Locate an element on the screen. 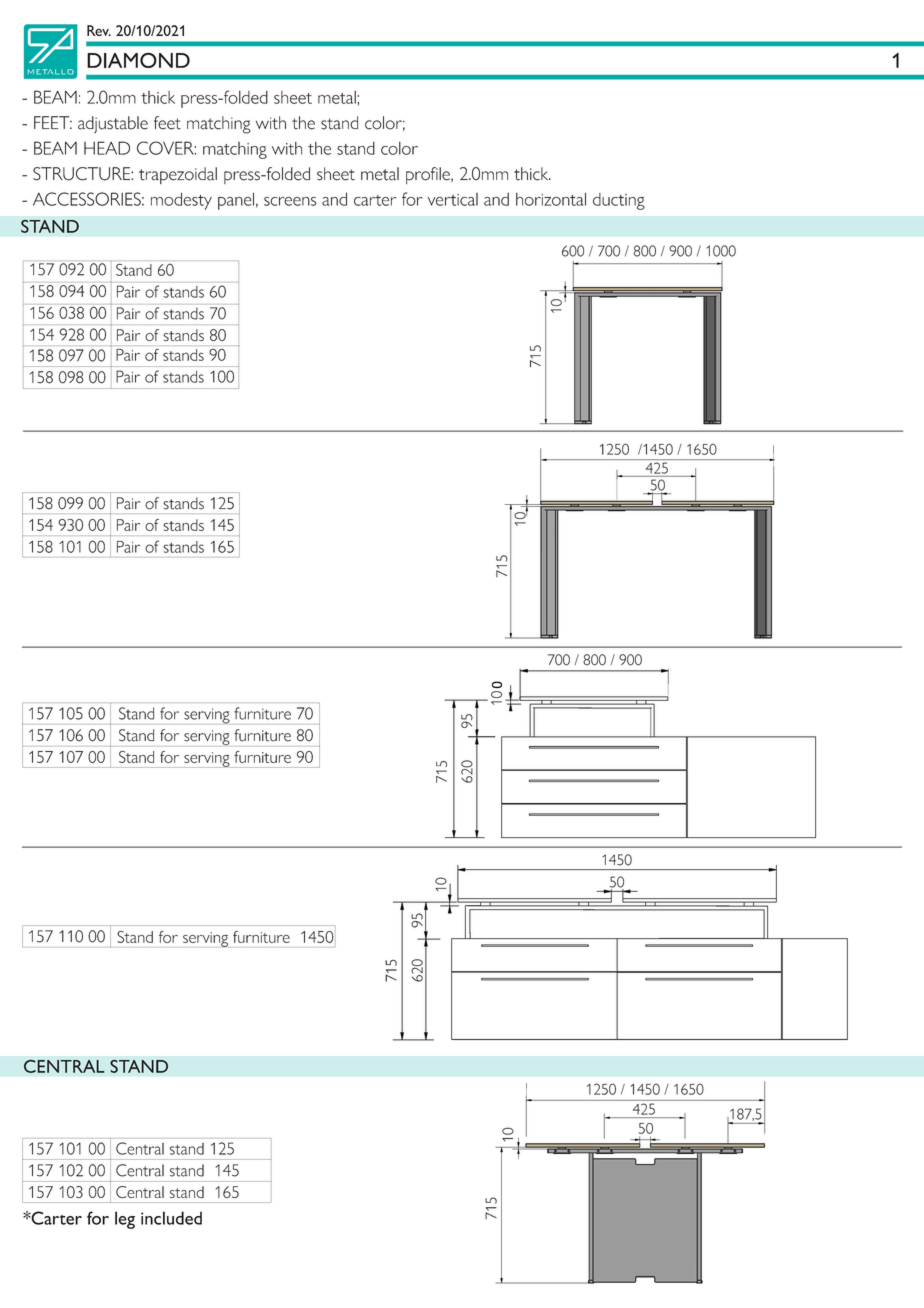 Image resolution: width=924 pixels, height=1308 pixels. profile is located at coordinates (429, 175).
